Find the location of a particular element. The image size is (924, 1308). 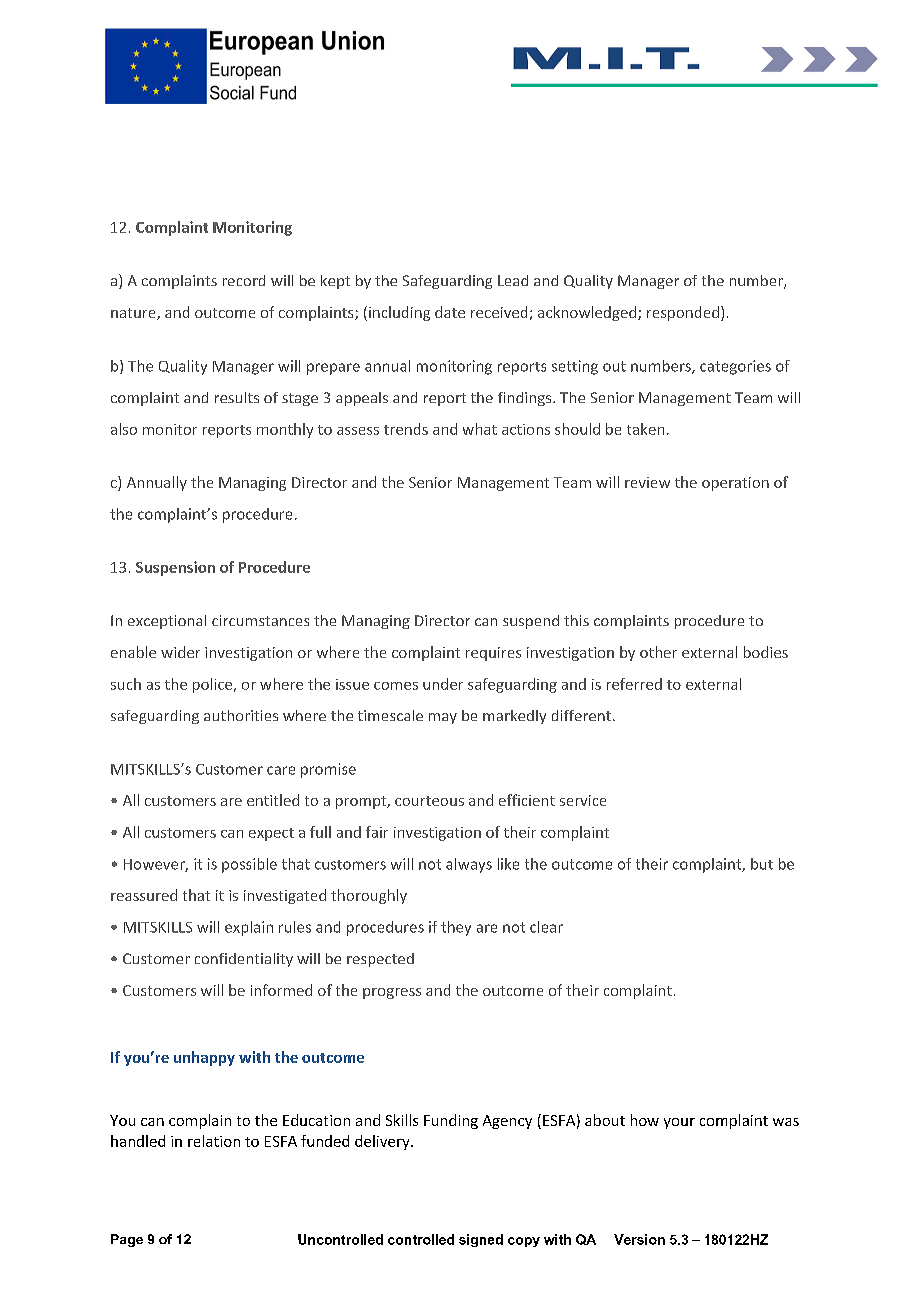

may is located at coordinates (443, 718).
